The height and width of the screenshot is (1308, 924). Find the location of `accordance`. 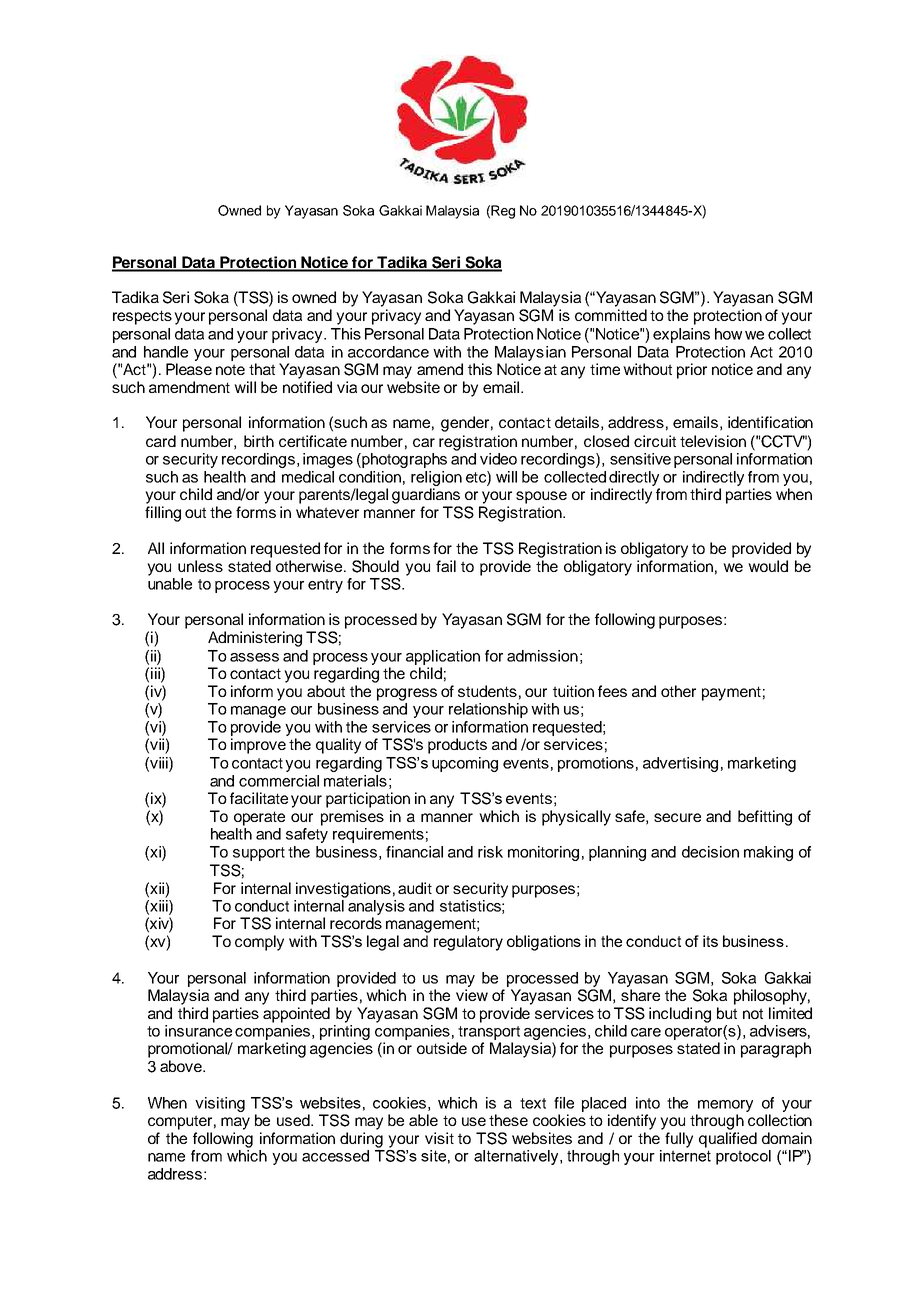

accordance is located at coordinates (388, 352).
